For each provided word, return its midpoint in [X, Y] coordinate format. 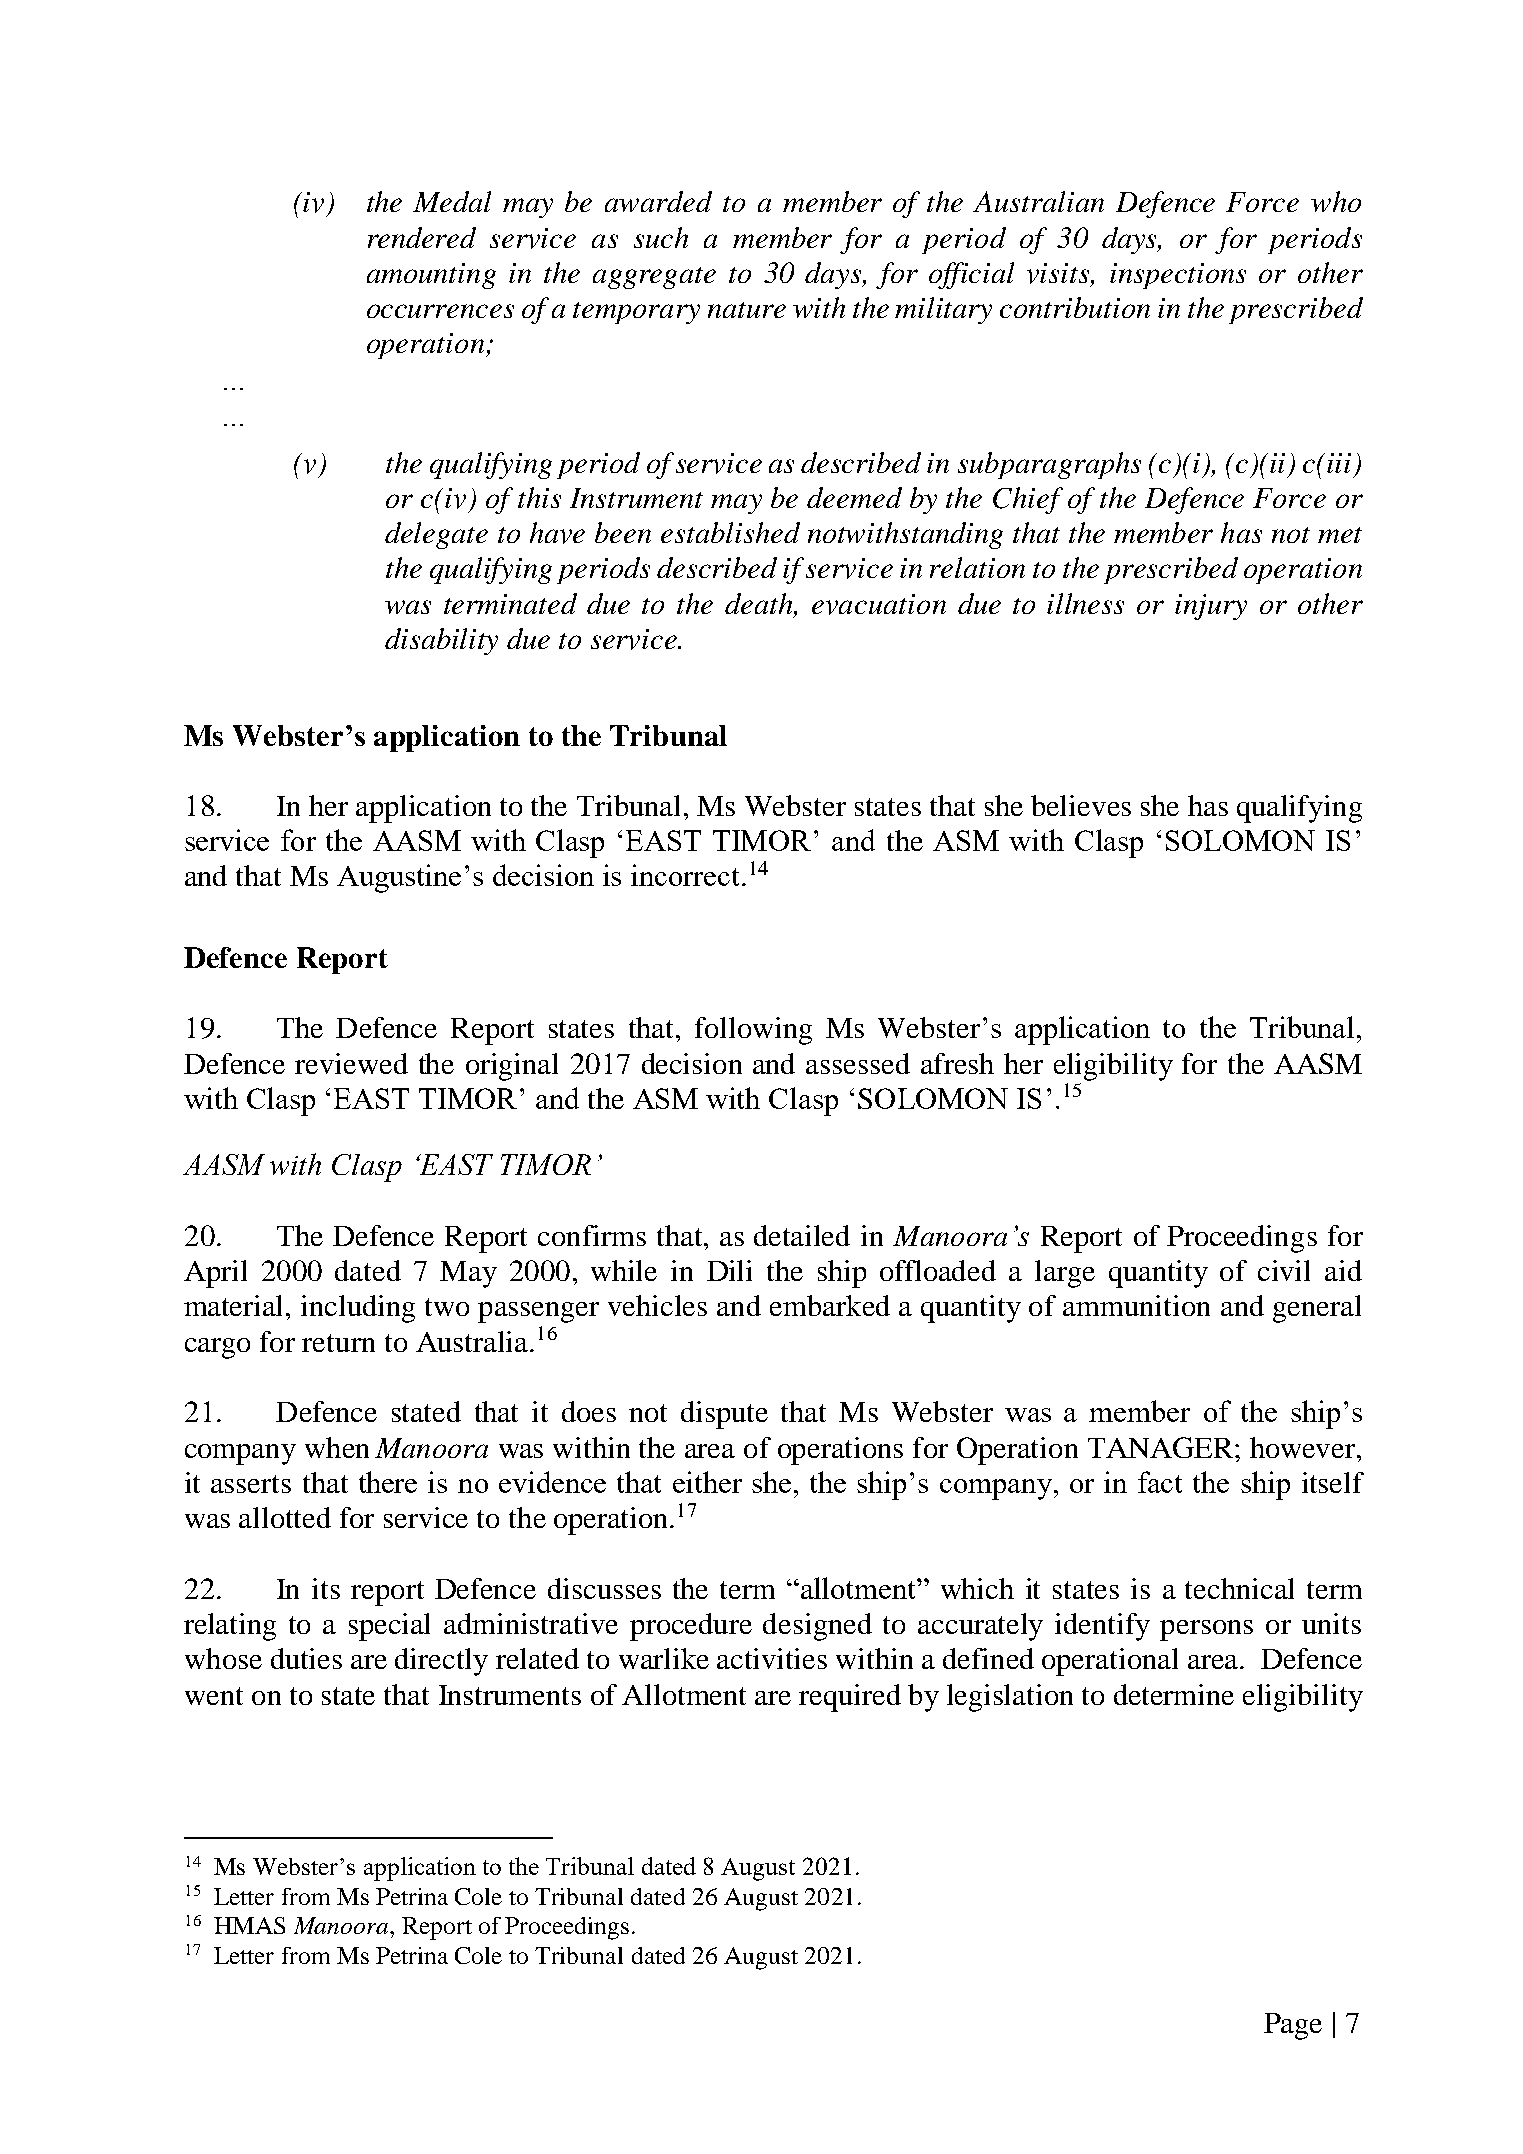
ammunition [1136, 1305]
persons [1206, 1630]
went [214, 1696]
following [753, 1031]
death [760, 605]
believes [1081, 805]
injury [1211, 607]
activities [772, 1658]
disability [441, 641]
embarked [830, 1305]
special [389, 1627]
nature [747, 310]
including [358, 1309]
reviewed [351, 1063]
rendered [422, 237]
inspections [1178, 276]
